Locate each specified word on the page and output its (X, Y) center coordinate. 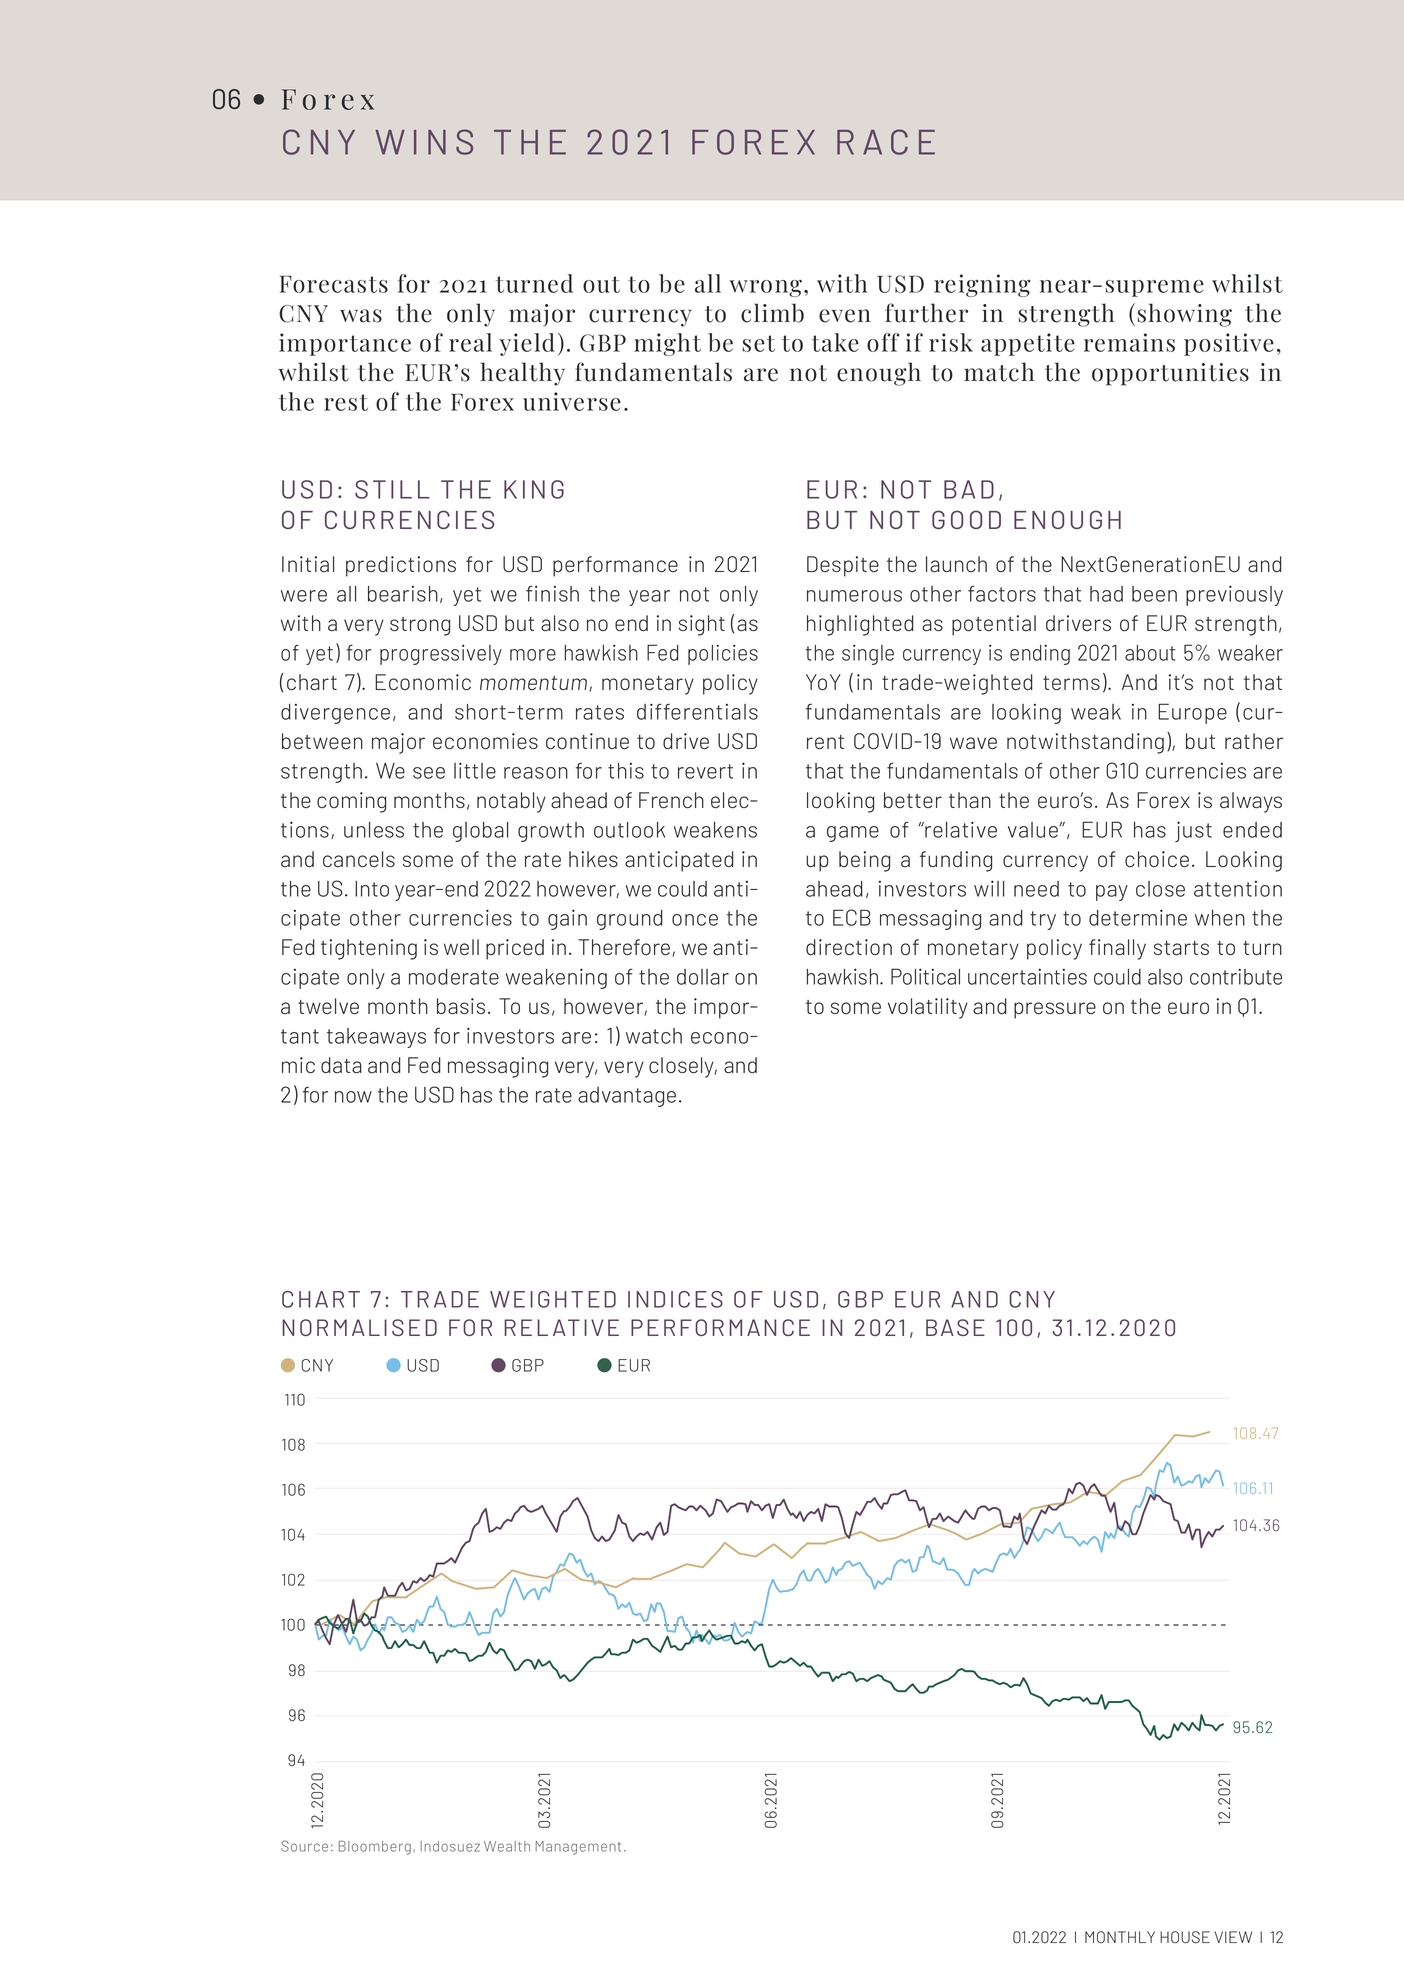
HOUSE (1185, 1937)
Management (578, 1848)
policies (723, 654)
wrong (765, 288)
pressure (1055, 1010)
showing (1185, 315)
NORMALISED (359, 1327)
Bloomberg (375, 1847)
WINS (424, 142)
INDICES (675, 1299)
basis (461, 1006)
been (1154, 594)
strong (420, 626)
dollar (703, 977)
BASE (955, 1327)
